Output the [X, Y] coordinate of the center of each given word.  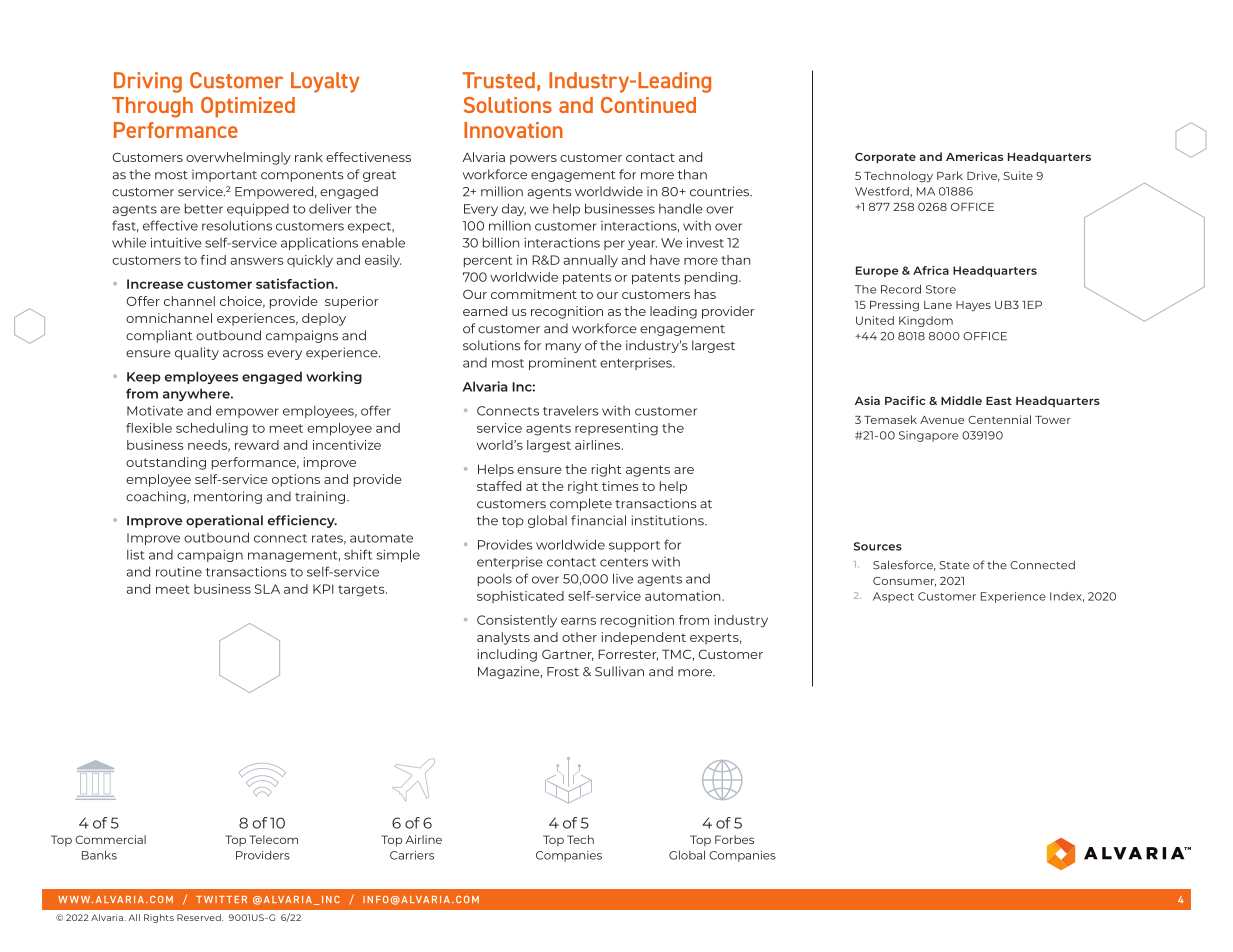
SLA [267, 589]
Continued [648, 105]
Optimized [248, 107]
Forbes [734, 839]
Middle [961, 400]
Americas [974, 156]
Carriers [412, 855]
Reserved [200, 917]
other [579, 637]
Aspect [893, 597]
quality [197, 353]
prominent [563, 364]
